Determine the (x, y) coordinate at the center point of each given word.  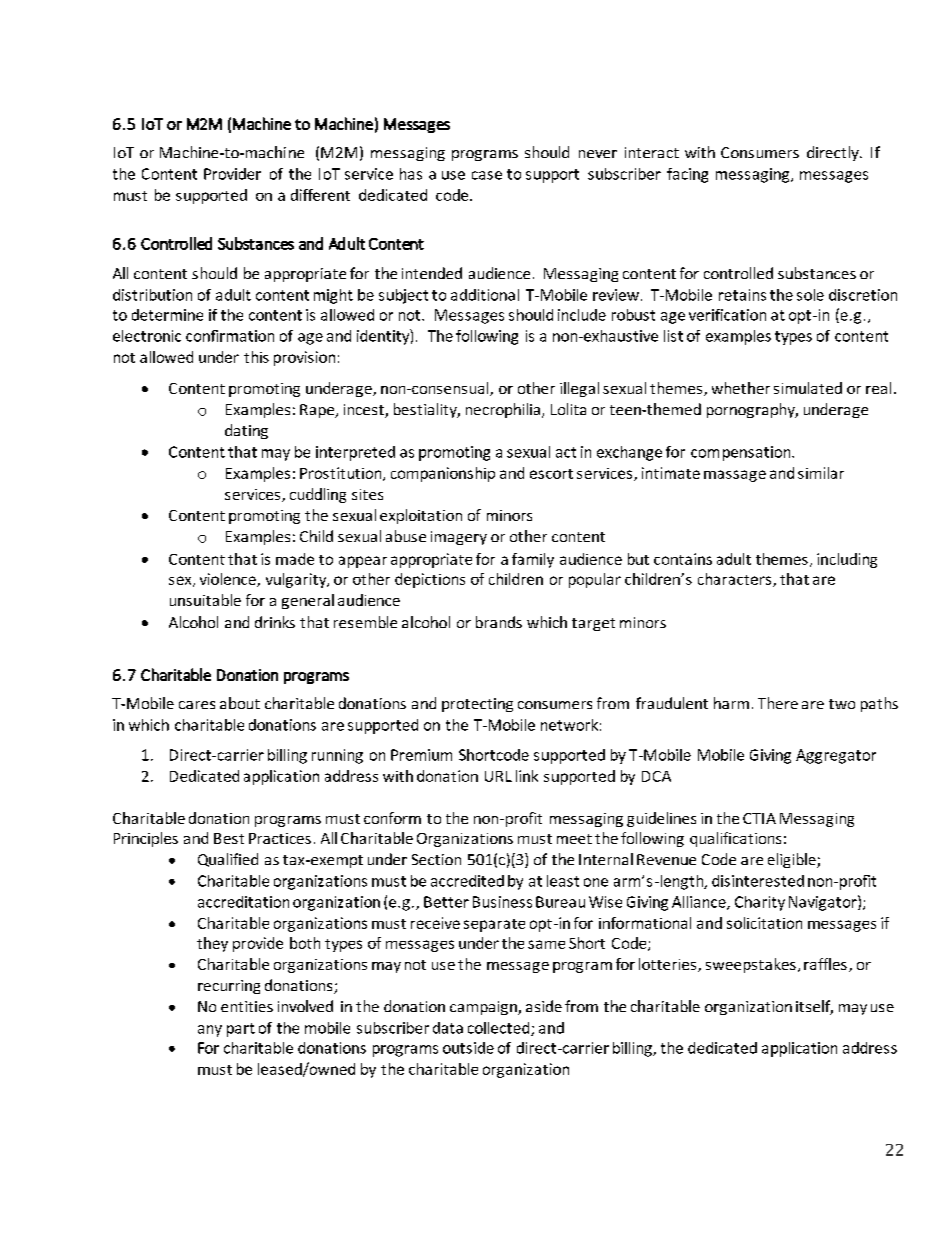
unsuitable (205, 600)
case (487, 175)
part (241, 1030)
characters (736, 580)
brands (499, 622)
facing (687, 175)
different (320, 195)
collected (500, 1029)
